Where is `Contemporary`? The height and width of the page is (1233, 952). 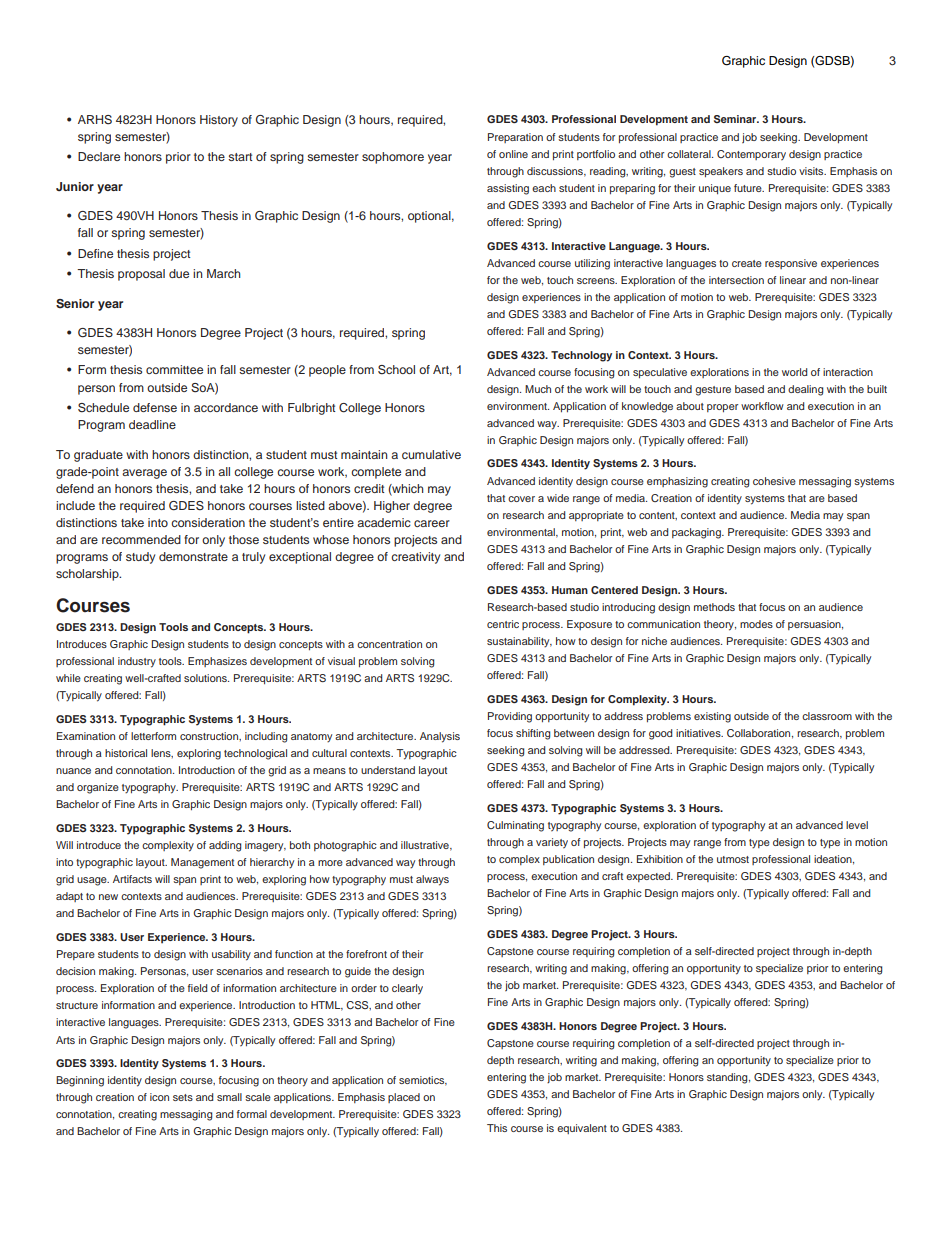
Contemporary is located at coordinates (751, 155).
